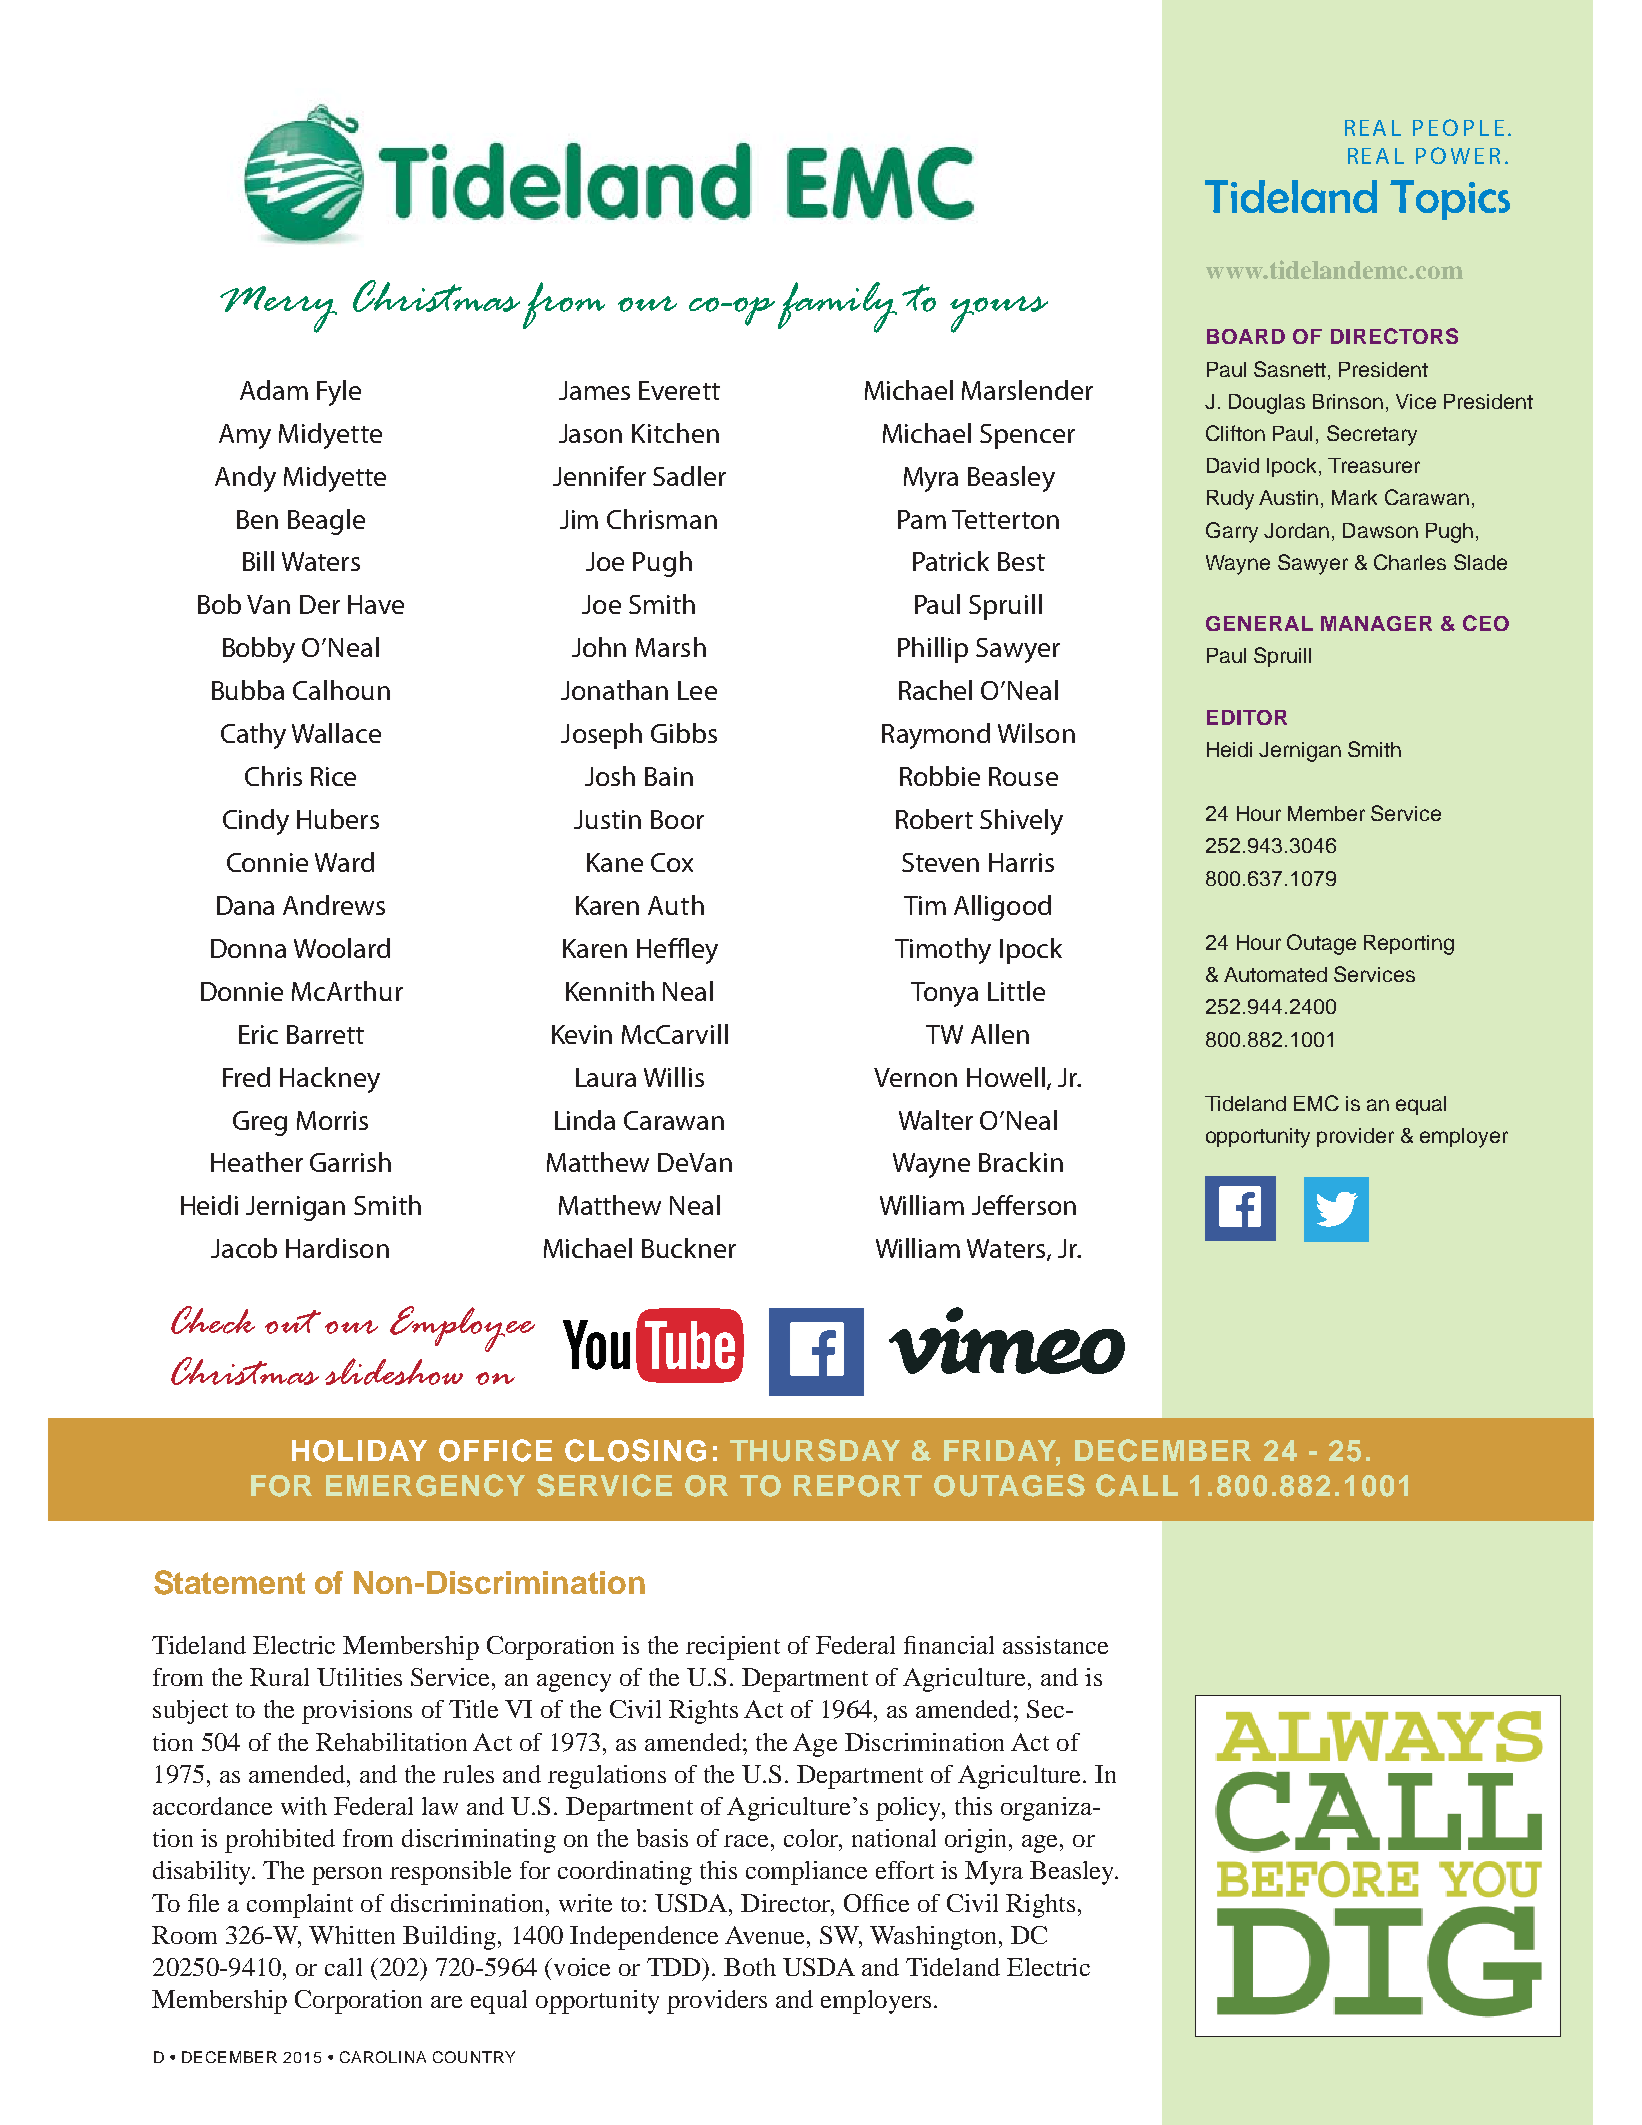 This image has width=1642, height=2125. Describe the element at coordinates (837, 307) in the image. I see `family` at that location.
